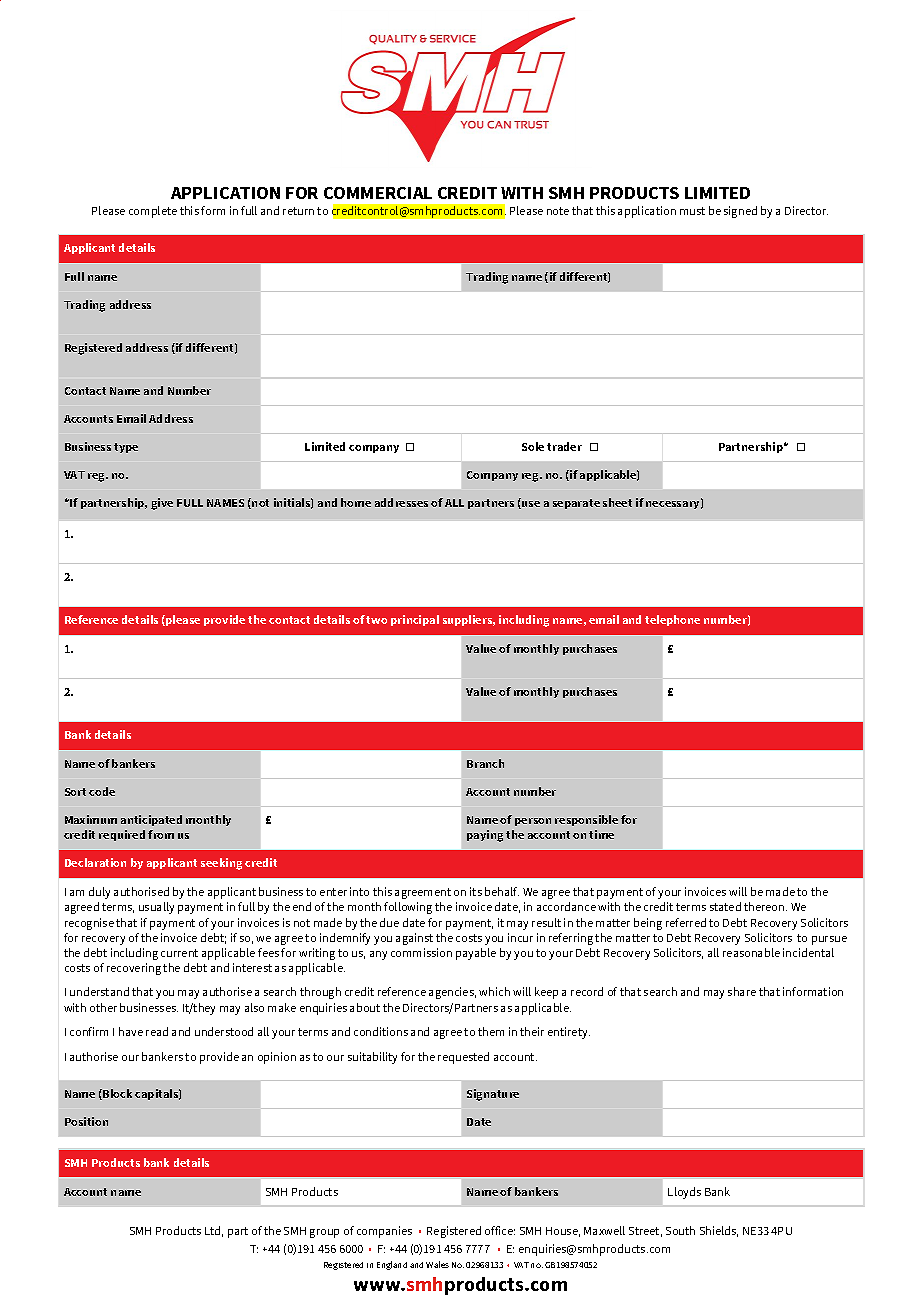  Describe the element at coordinates (153, 212) in the screenshot. I see `complete` at that location.
